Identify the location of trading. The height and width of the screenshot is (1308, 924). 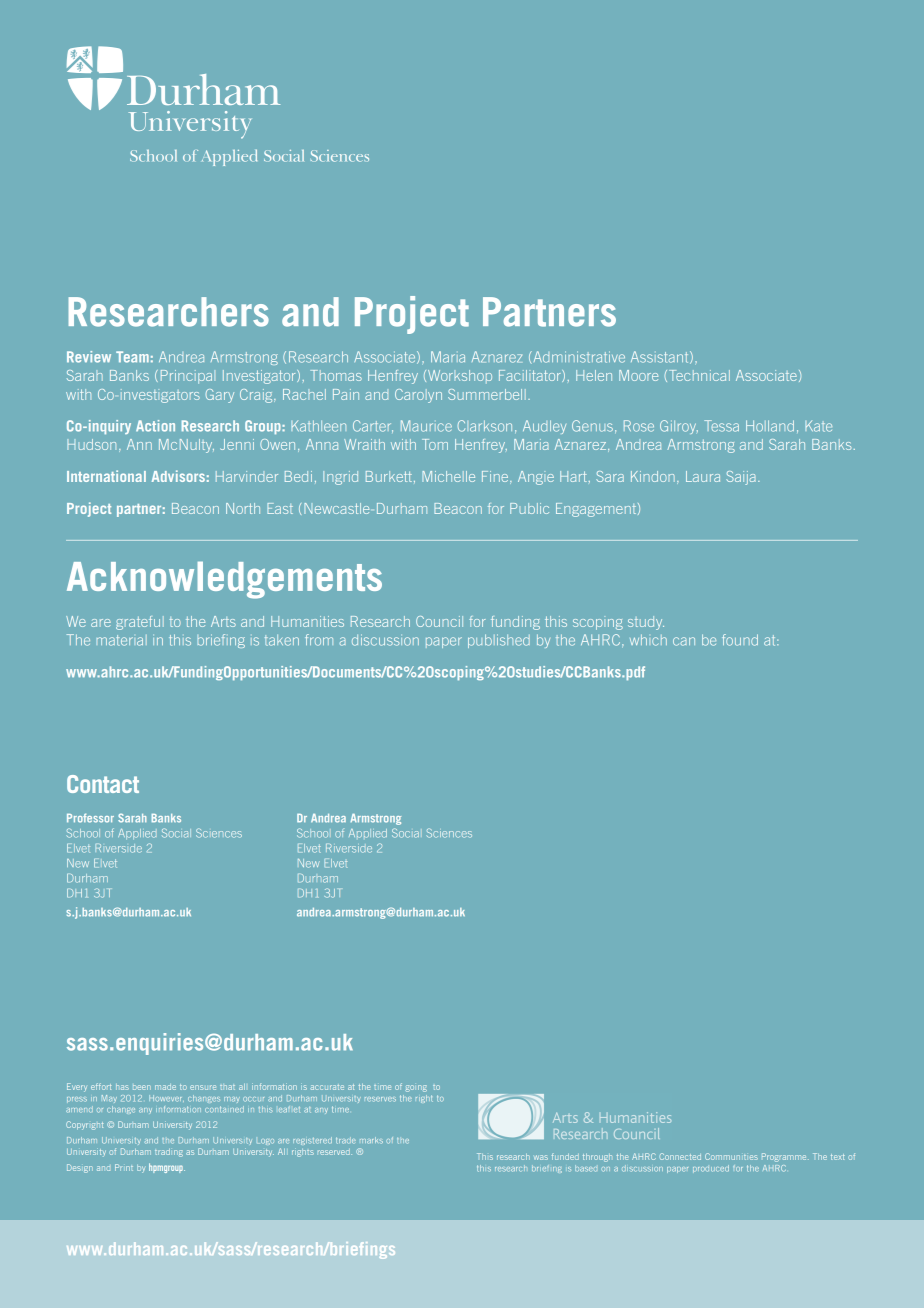
(169, 1153).
